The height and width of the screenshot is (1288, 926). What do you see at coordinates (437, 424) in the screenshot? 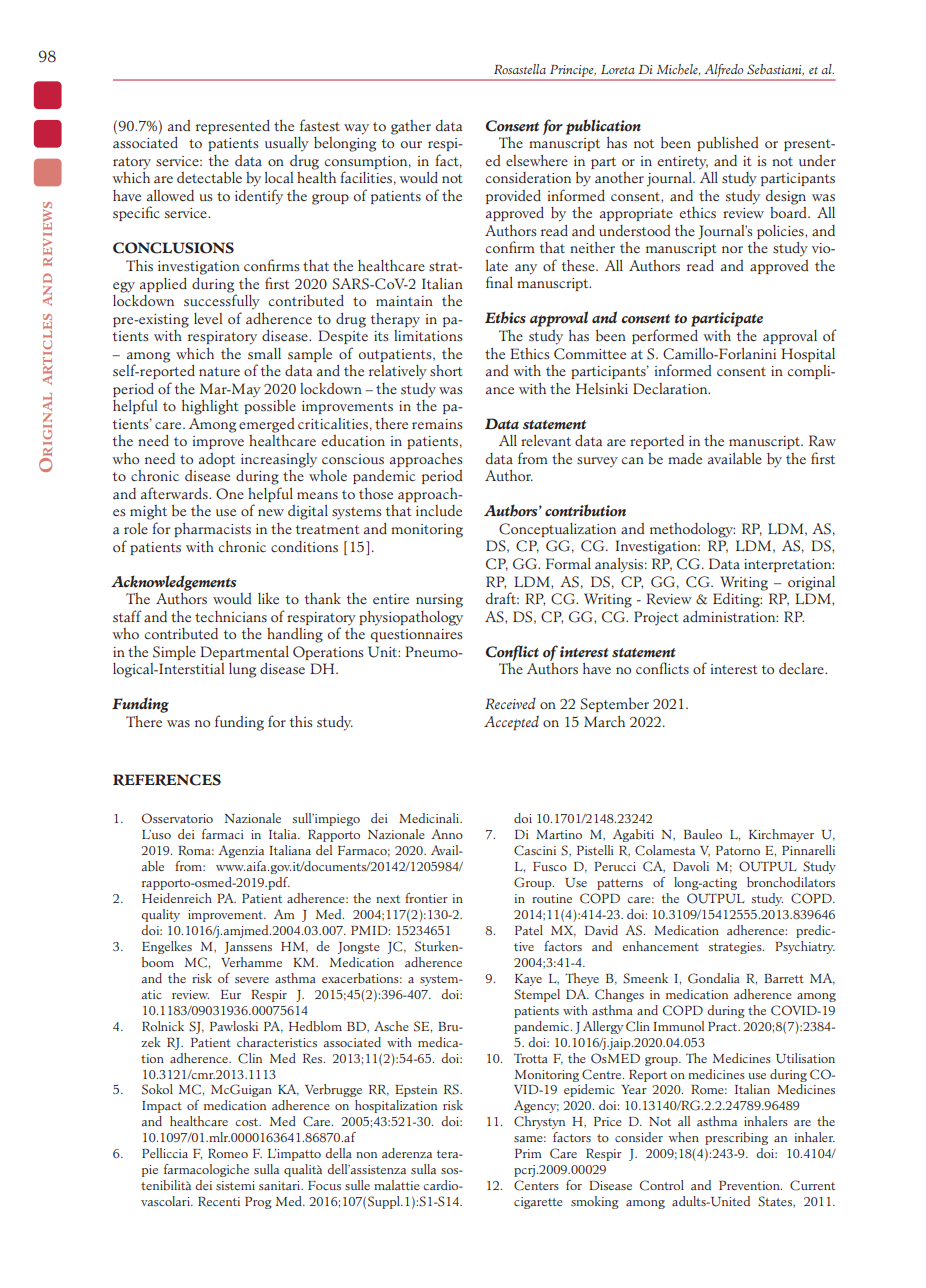
I see `remains` at bounding box center [437, 424].
